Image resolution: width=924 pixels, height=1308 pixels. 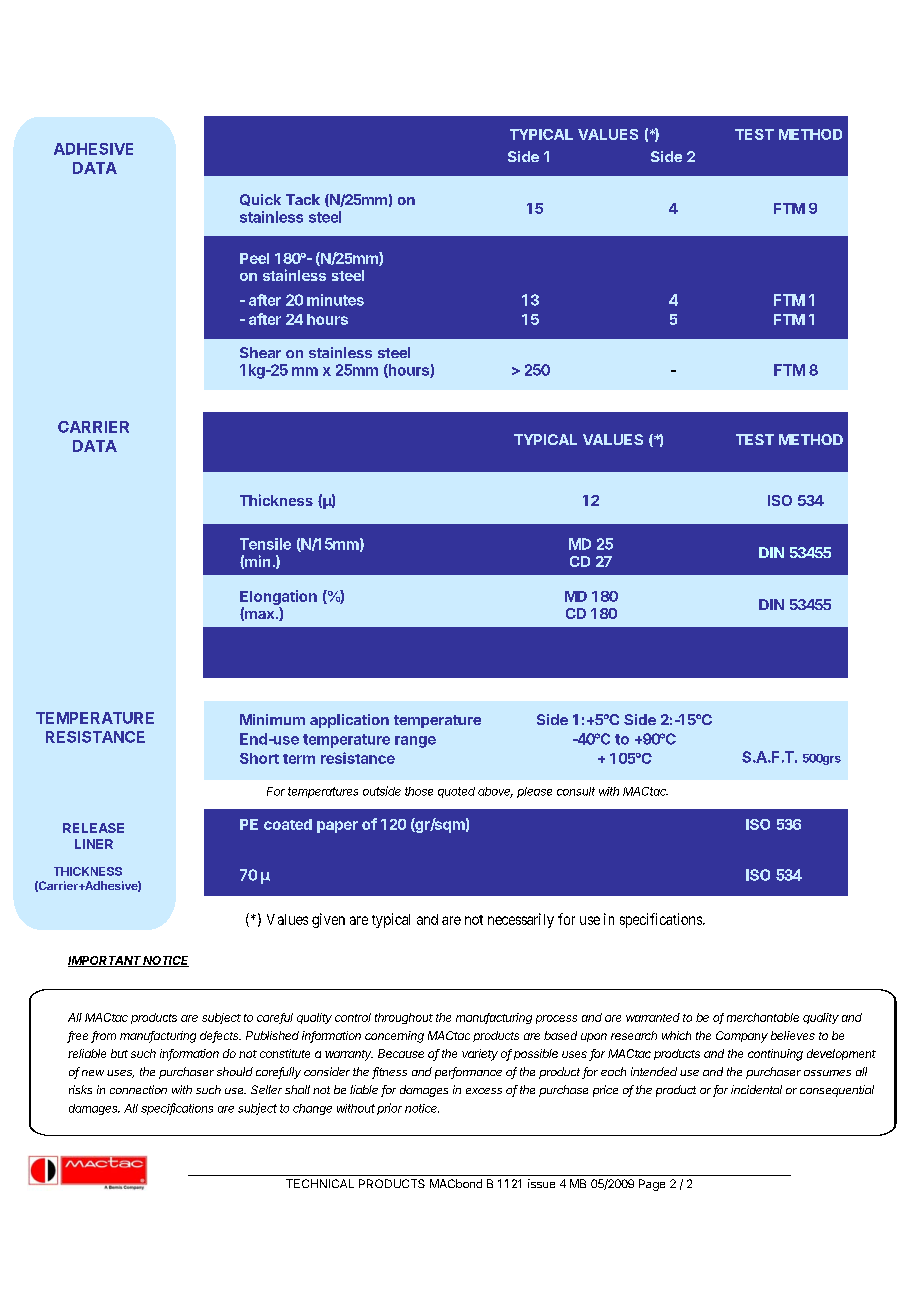 What do you see at coordinates (415, 742) in the document?
I see `range` at bounding box center [415, 742].
